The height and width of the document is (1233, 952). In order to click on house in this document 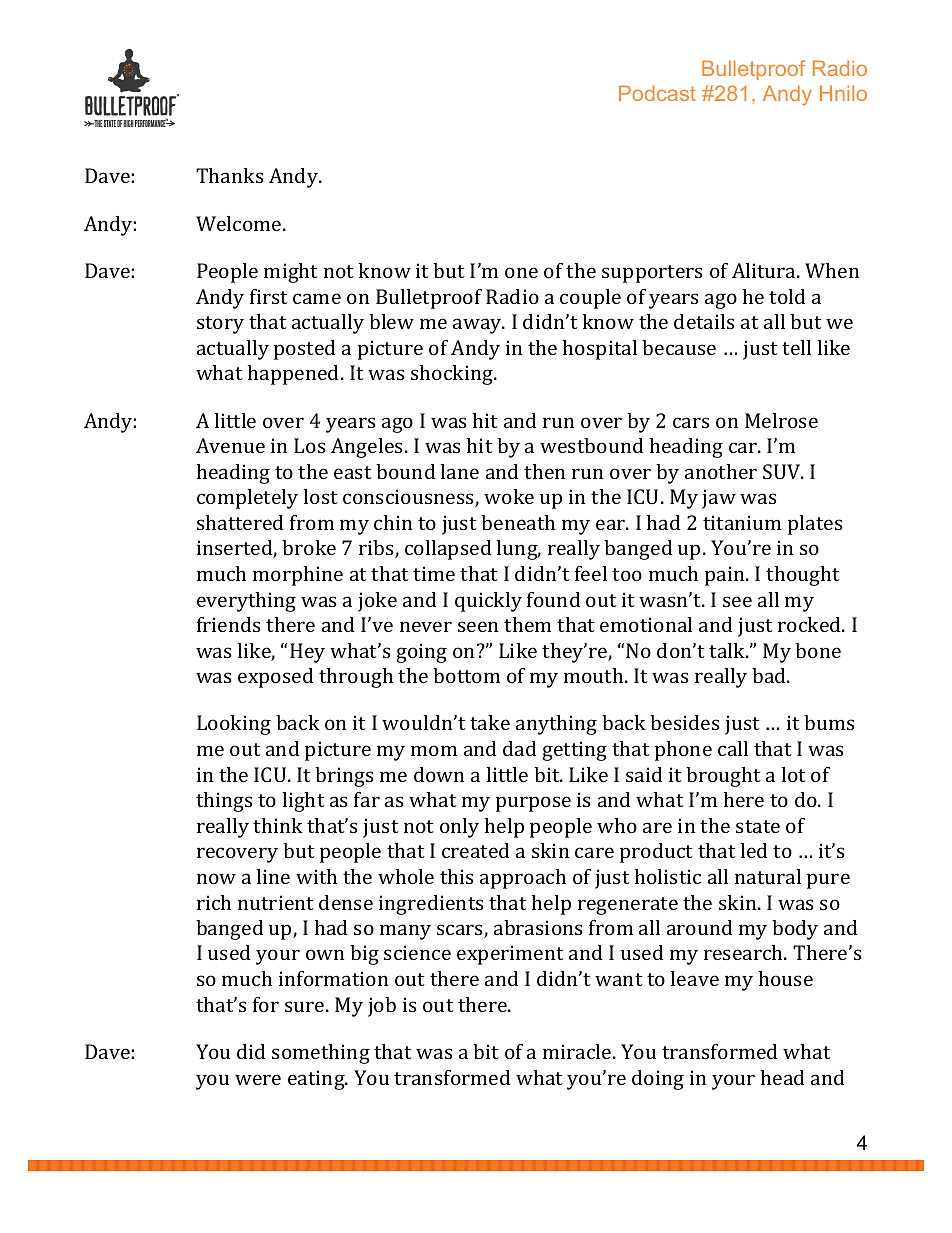, I will do `click(786, 978)`.
